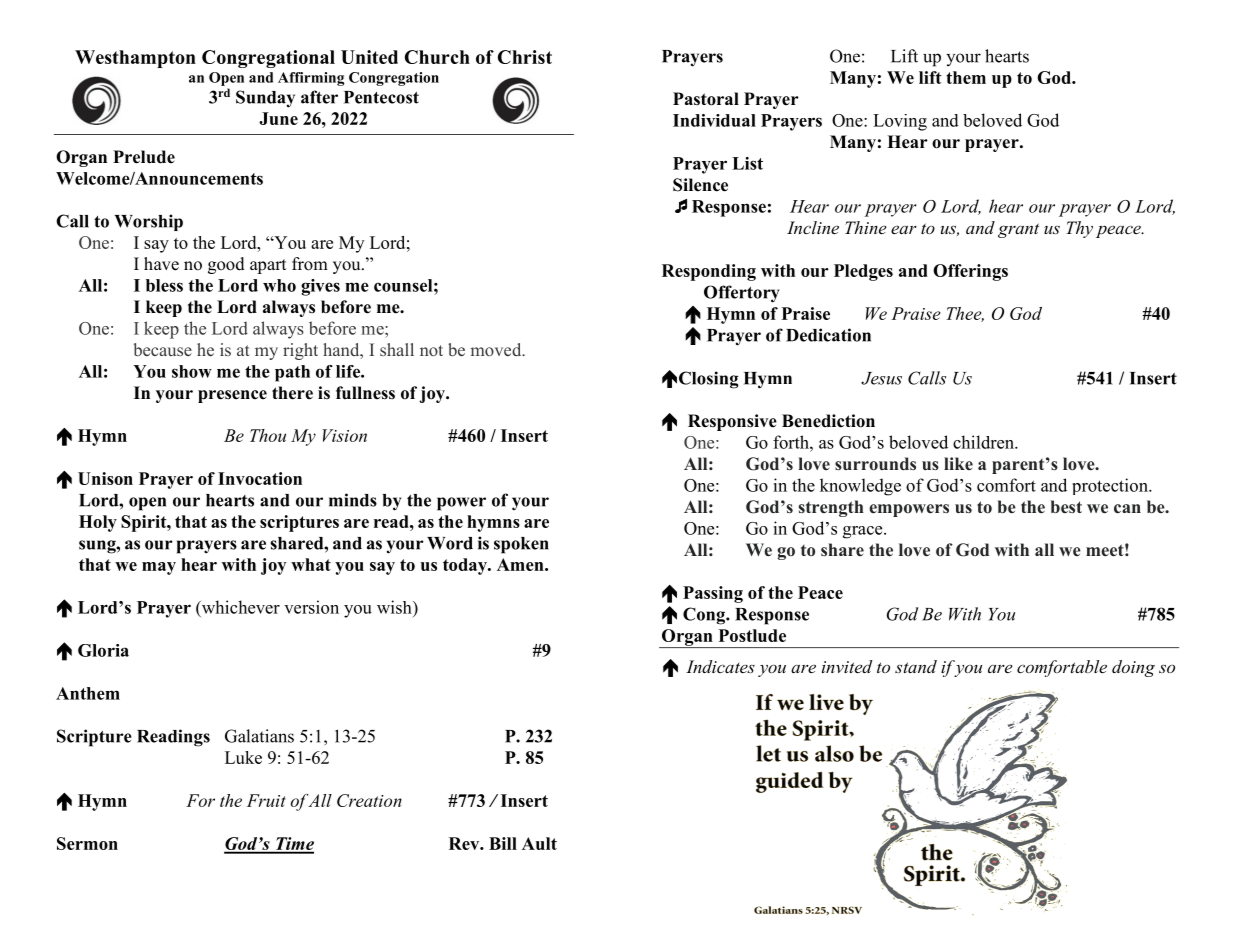 The height and width of the page is (952, 1233). I want to click on grace, so click(864, 532).
